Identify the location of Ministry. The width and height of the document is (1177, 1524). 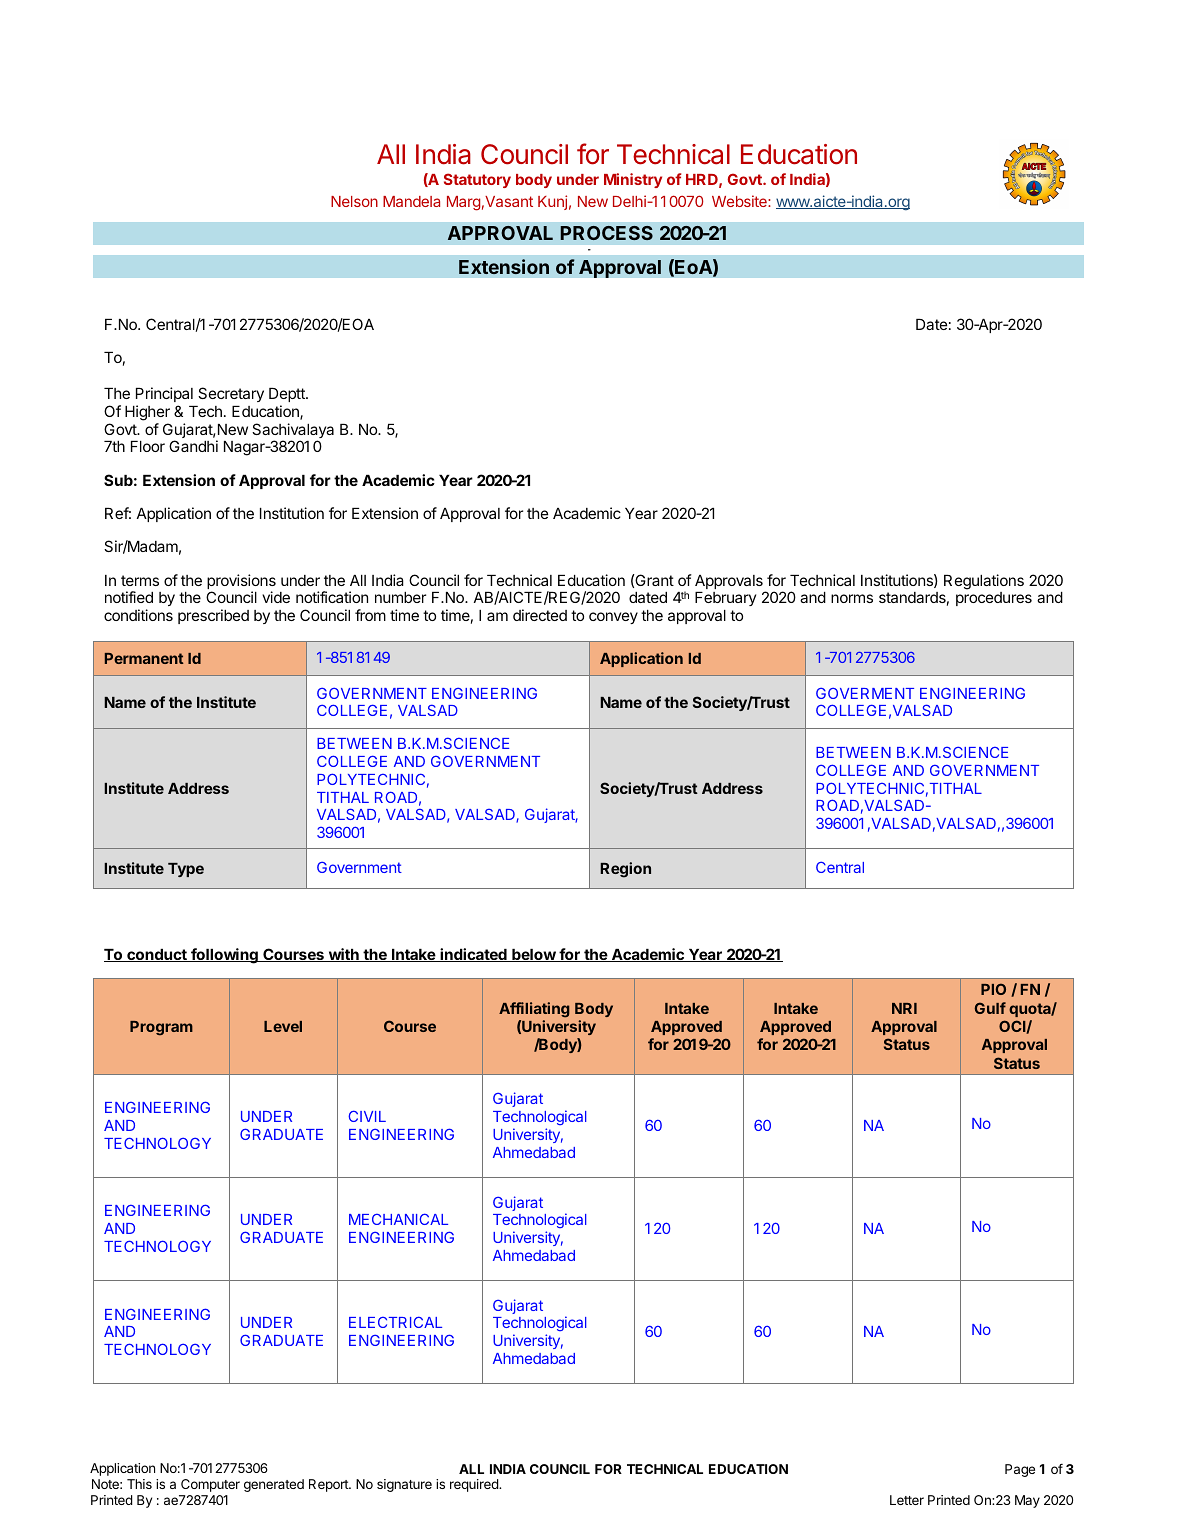
(633, 180).
